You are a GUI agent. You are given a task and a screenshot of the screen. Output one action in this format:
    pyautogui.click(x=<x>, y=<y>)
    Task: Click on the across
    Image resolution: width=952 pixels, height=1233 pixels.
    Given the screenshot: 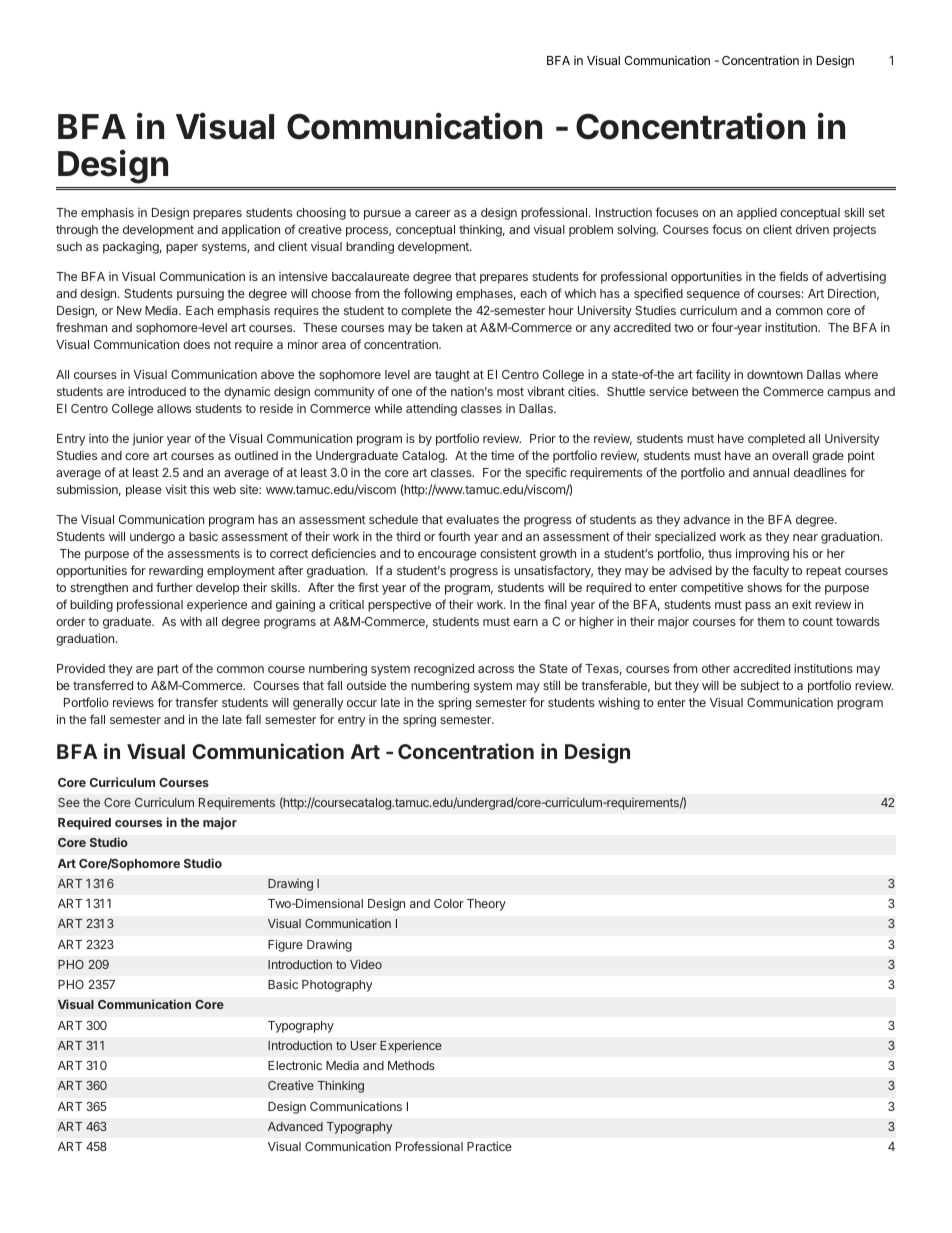 What is the action you would take?
    pyautogui.click(x=496, y=669)
